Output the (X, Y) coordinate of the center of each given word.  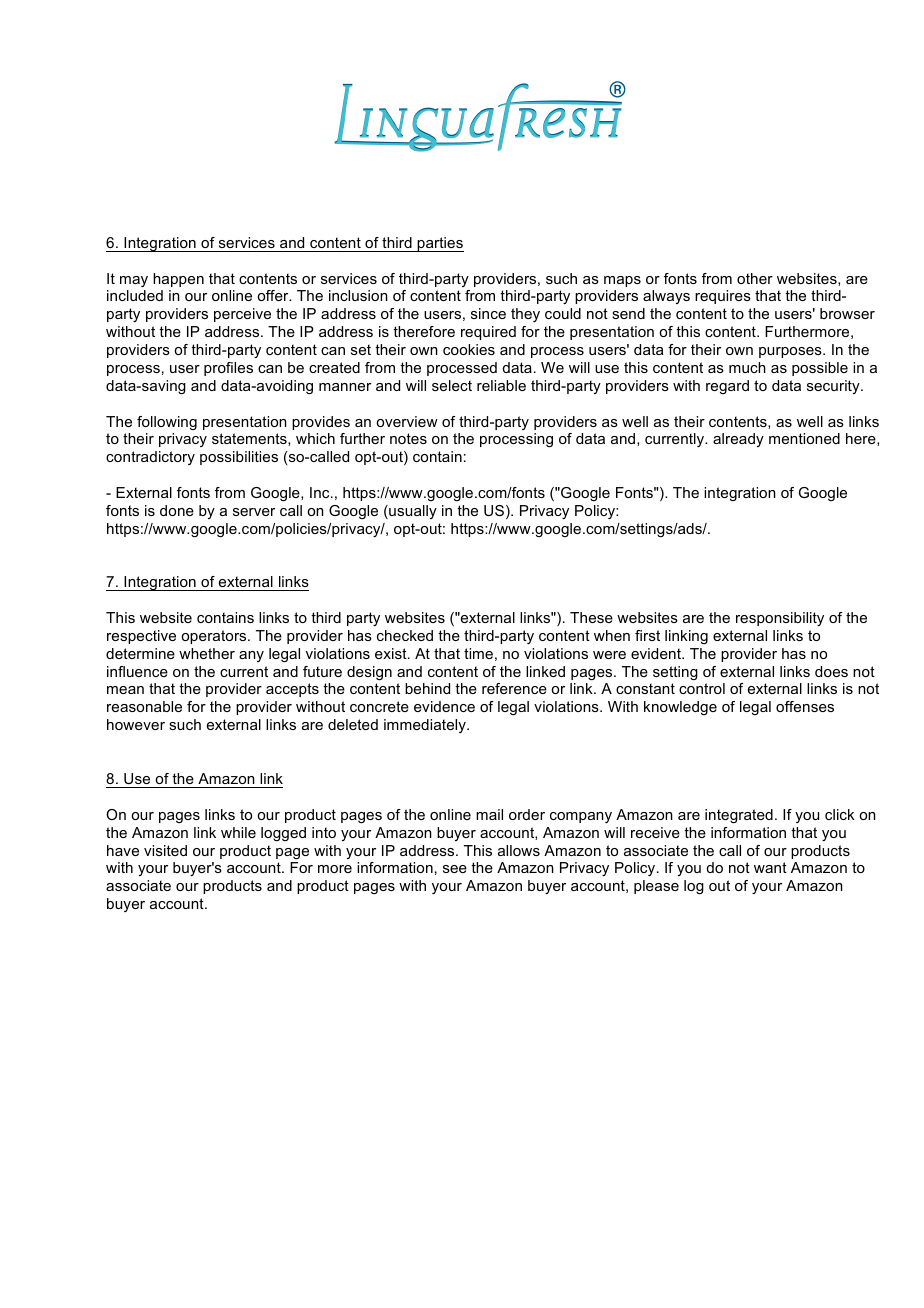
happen (178, 280)
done (177, 510)
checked (405, 635)
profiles (228, 369)
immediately (426, 726)
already (738, 440)
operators (215, 637)
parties (440, 244)
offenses (805, 706)
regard (727, 387)
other (755, 278)
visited (165, 850)
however (136, 724)
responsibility (780, 619)
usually (412, 512)
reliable (501, 385)
